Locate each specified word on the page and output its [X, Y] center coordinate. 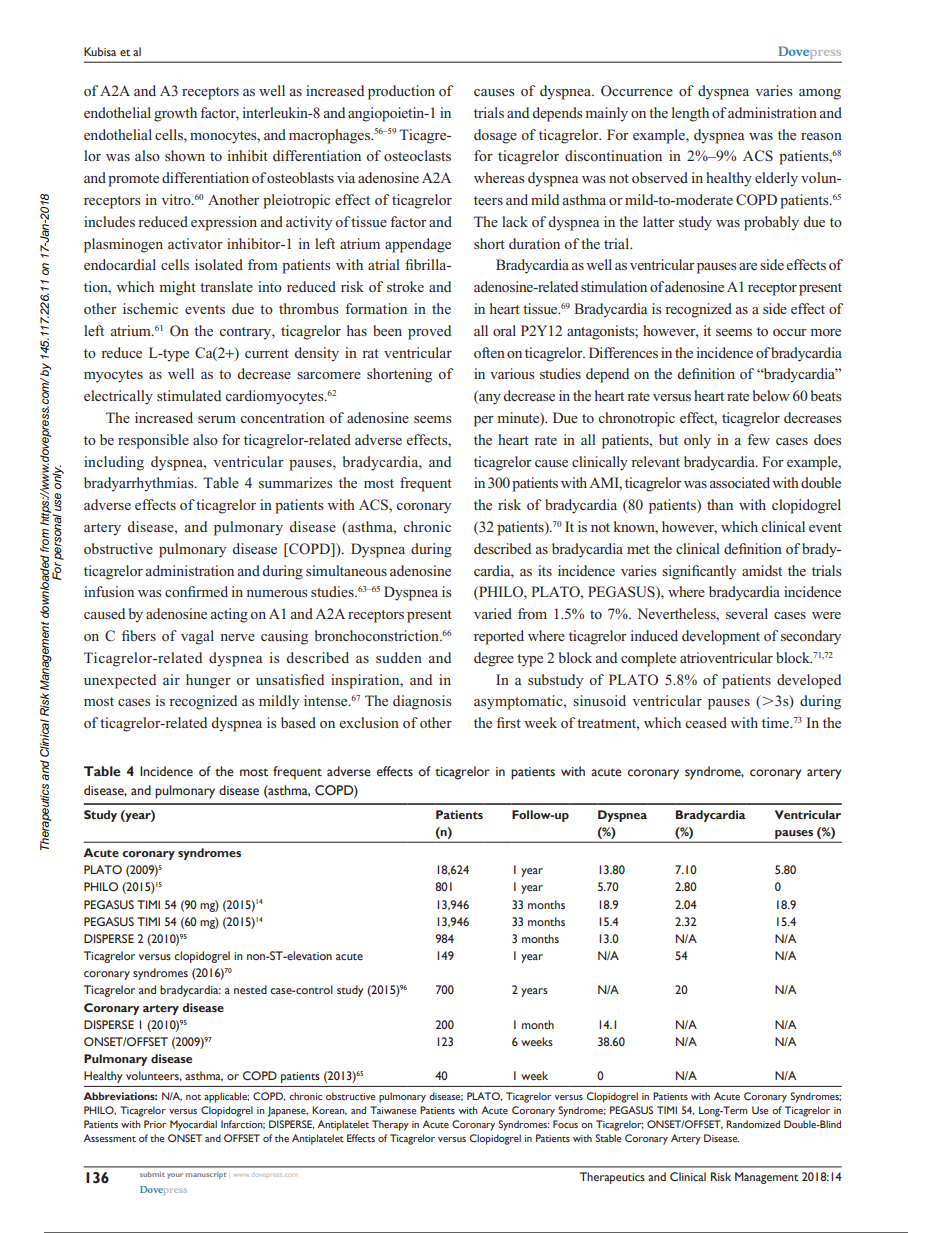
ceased [706, 722]
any [489, 399]
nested [250, 989]
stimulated [189, 395]
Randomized [753, 1124]
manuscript [206, 1175]
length [690, 114]
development [721, 637]
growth [175, 114]
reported [499, 637]
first [509, 722]
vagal [197, 637]
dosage [495, 136]
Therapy [390, 1125]
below [771, 395]
